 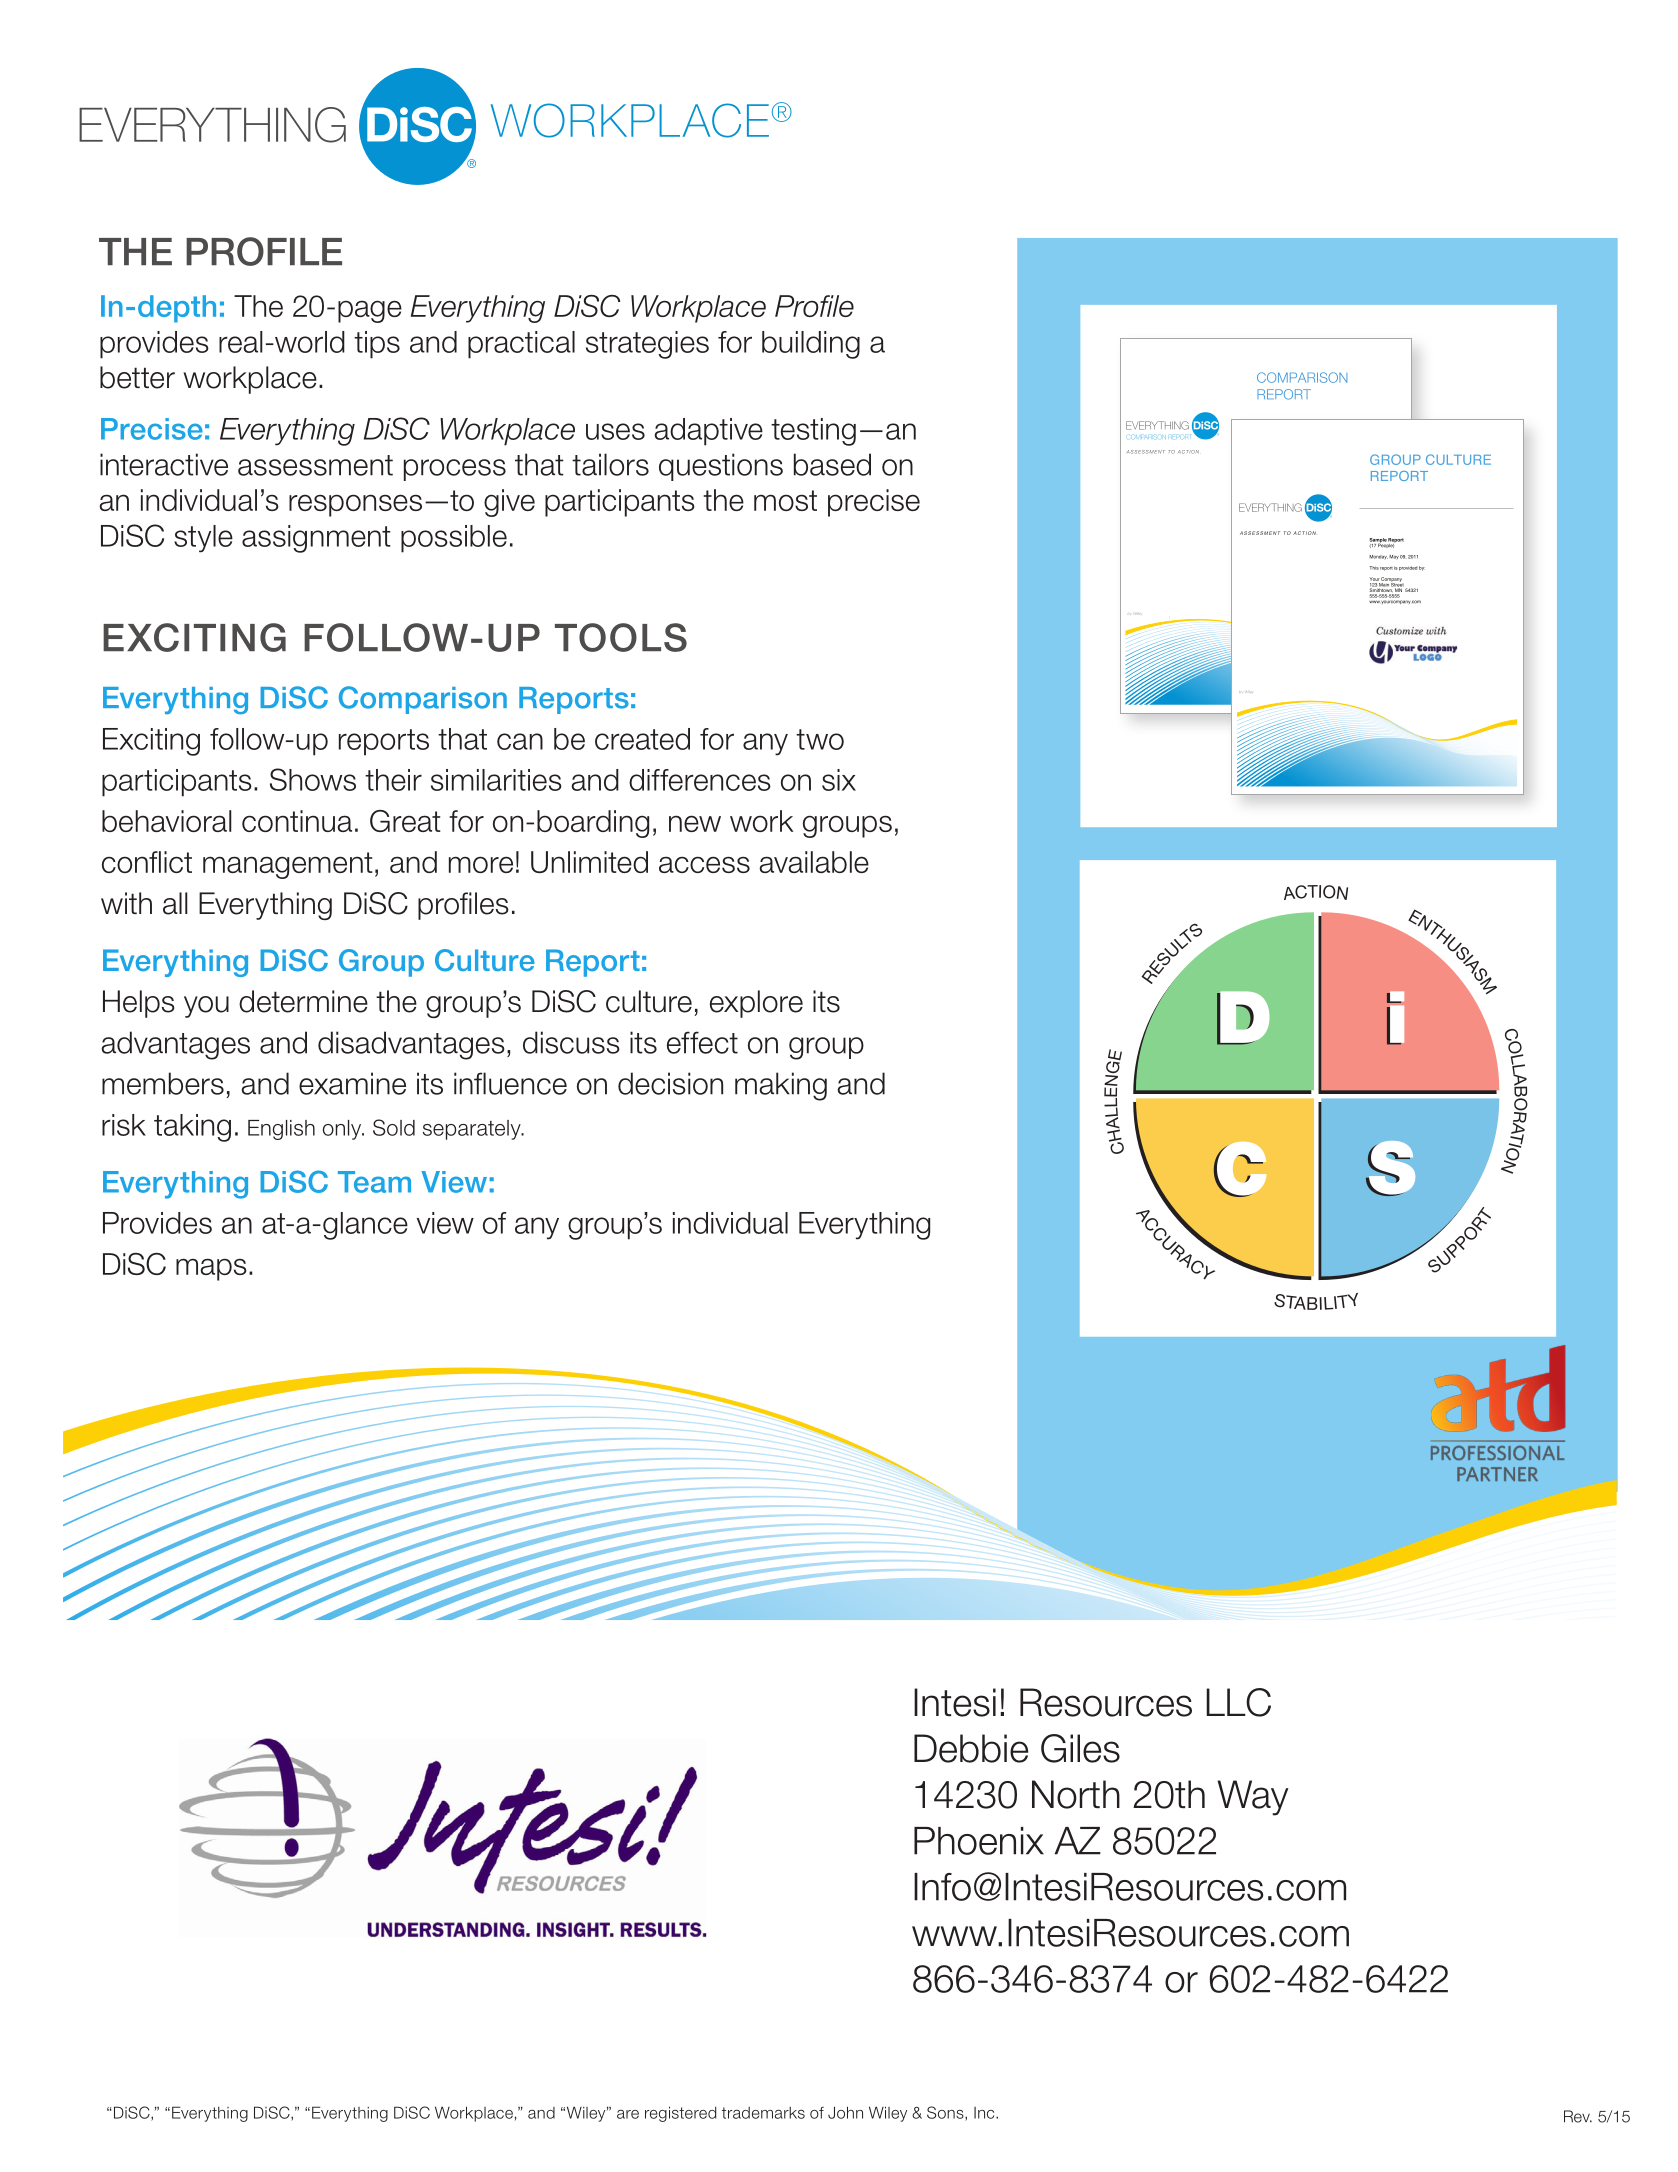 I want to click on building, so click(x=811, y=345).
